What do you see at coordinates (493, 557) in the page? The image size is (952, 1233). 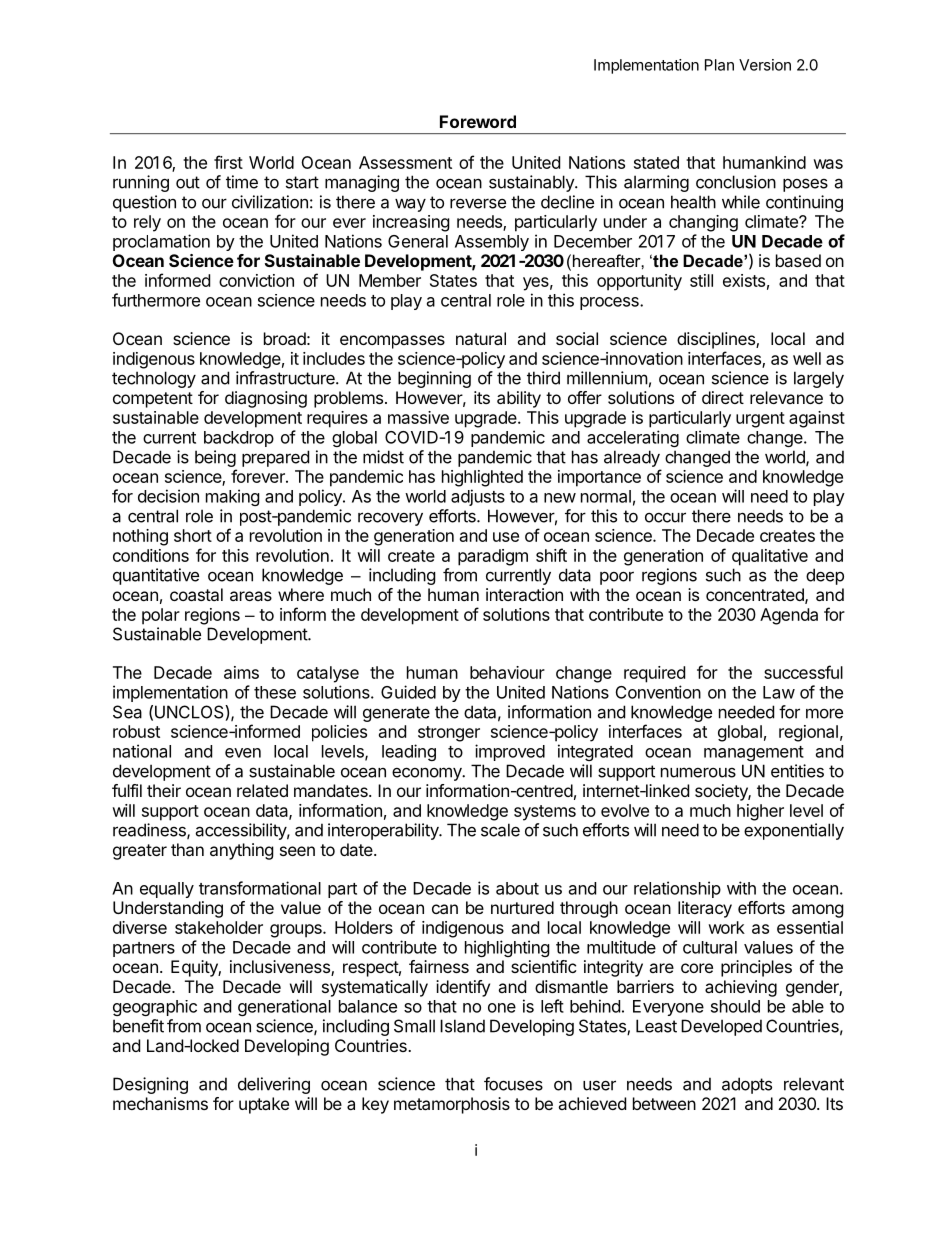 I see `paradigm` at bounding box center [493, 557].
